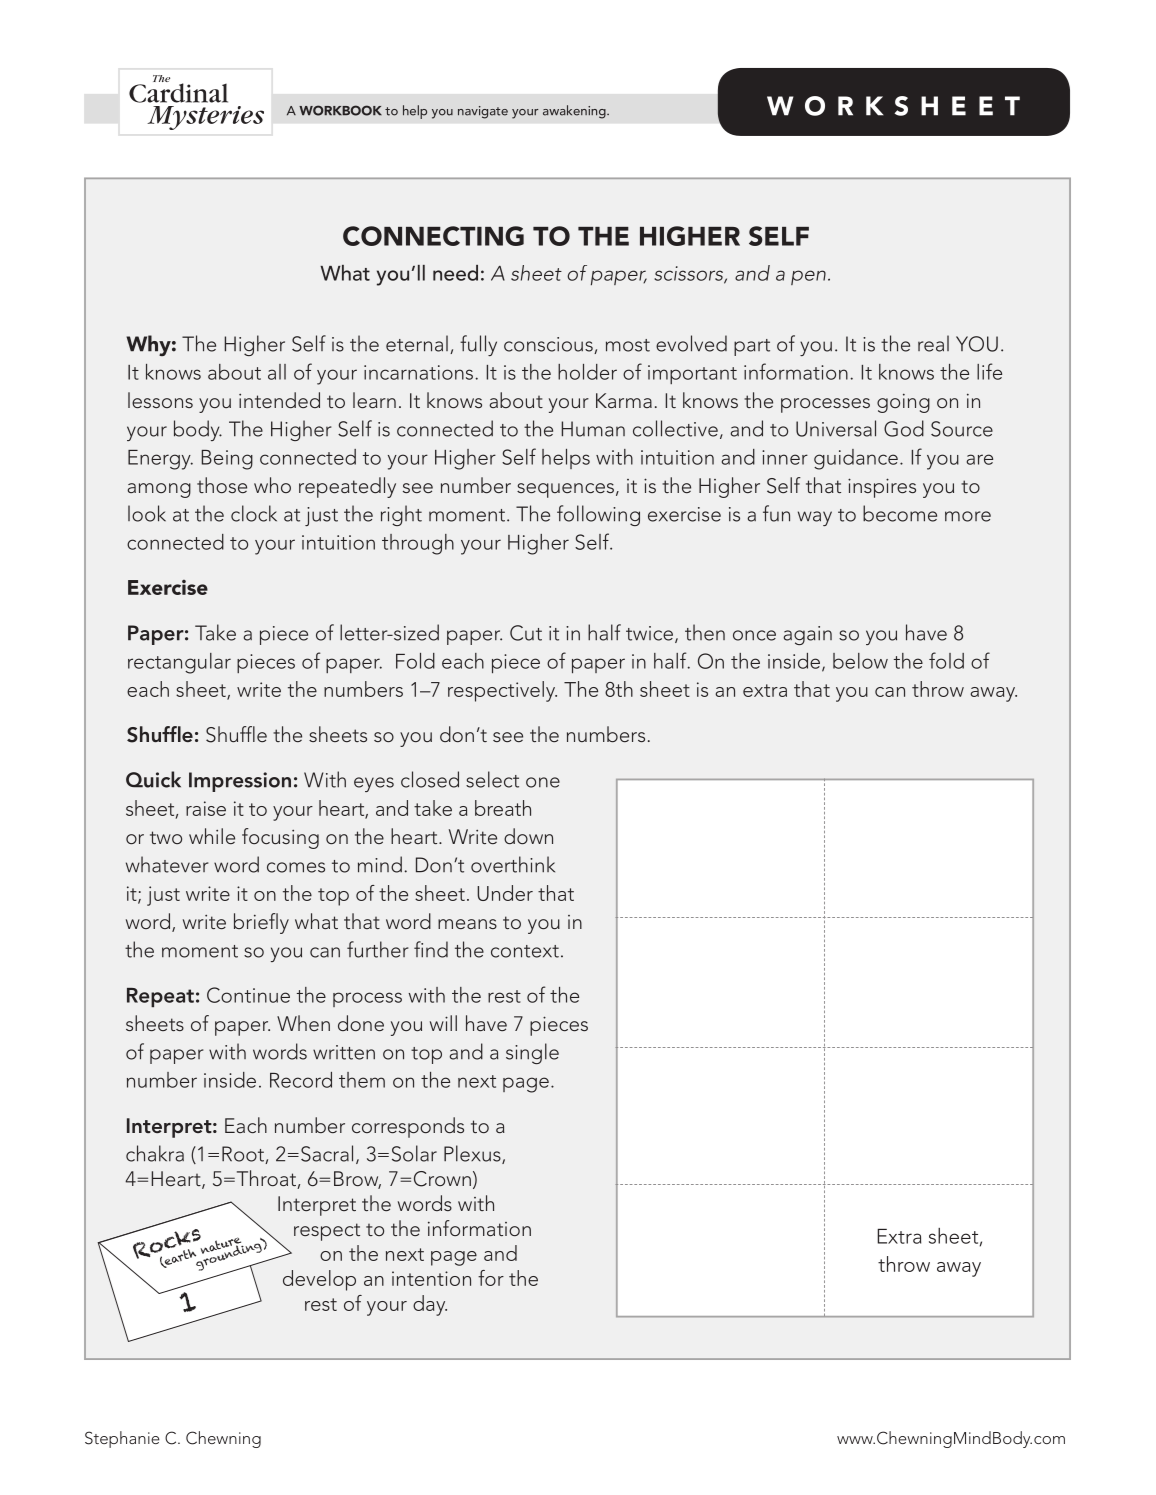 The image size is (1156, 1495). I want to click on intention, so click(431, 1278).
